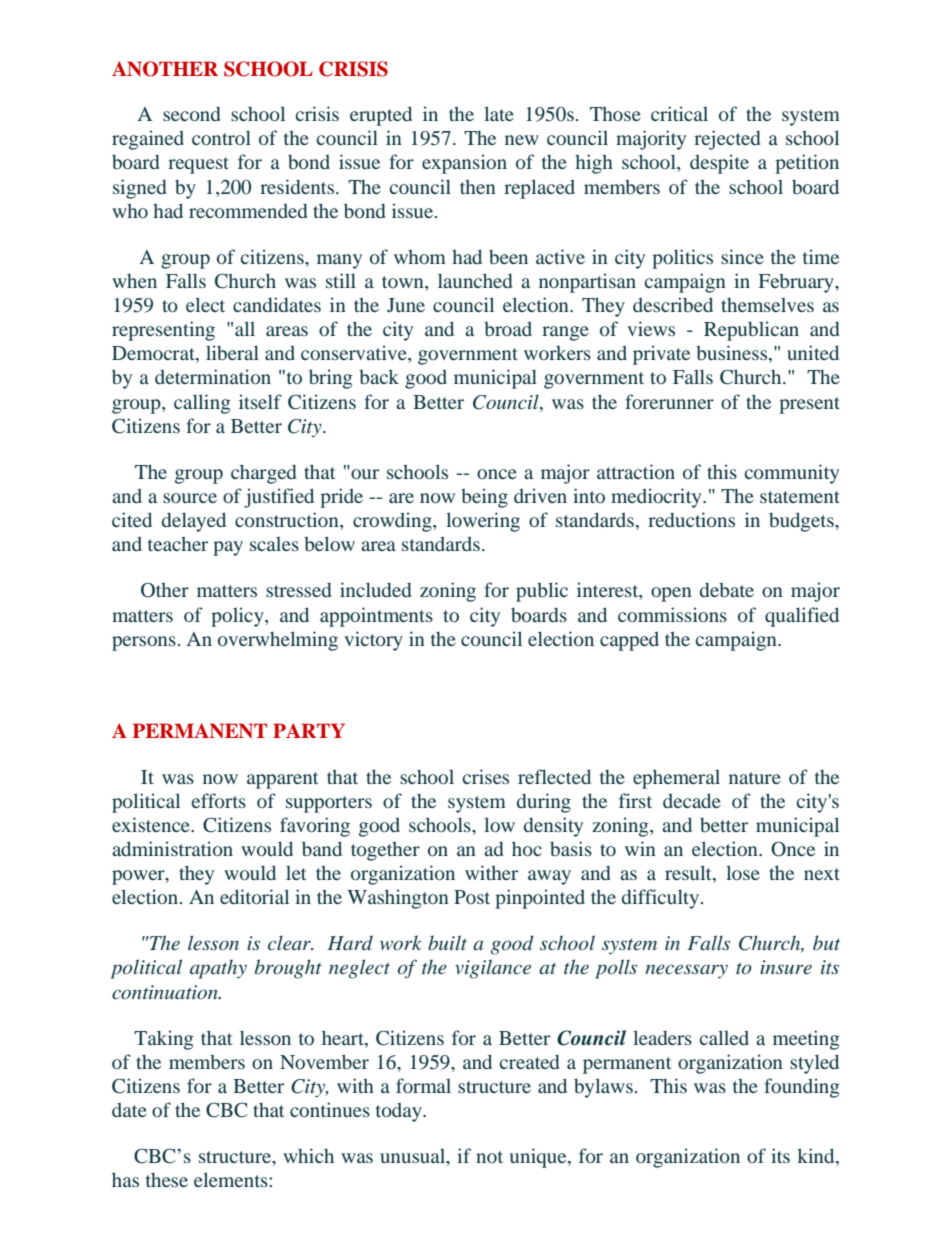  What do you see at coordinates (232, 1179) in the image?
I see `elements` at bounding box center [232, 1179].
